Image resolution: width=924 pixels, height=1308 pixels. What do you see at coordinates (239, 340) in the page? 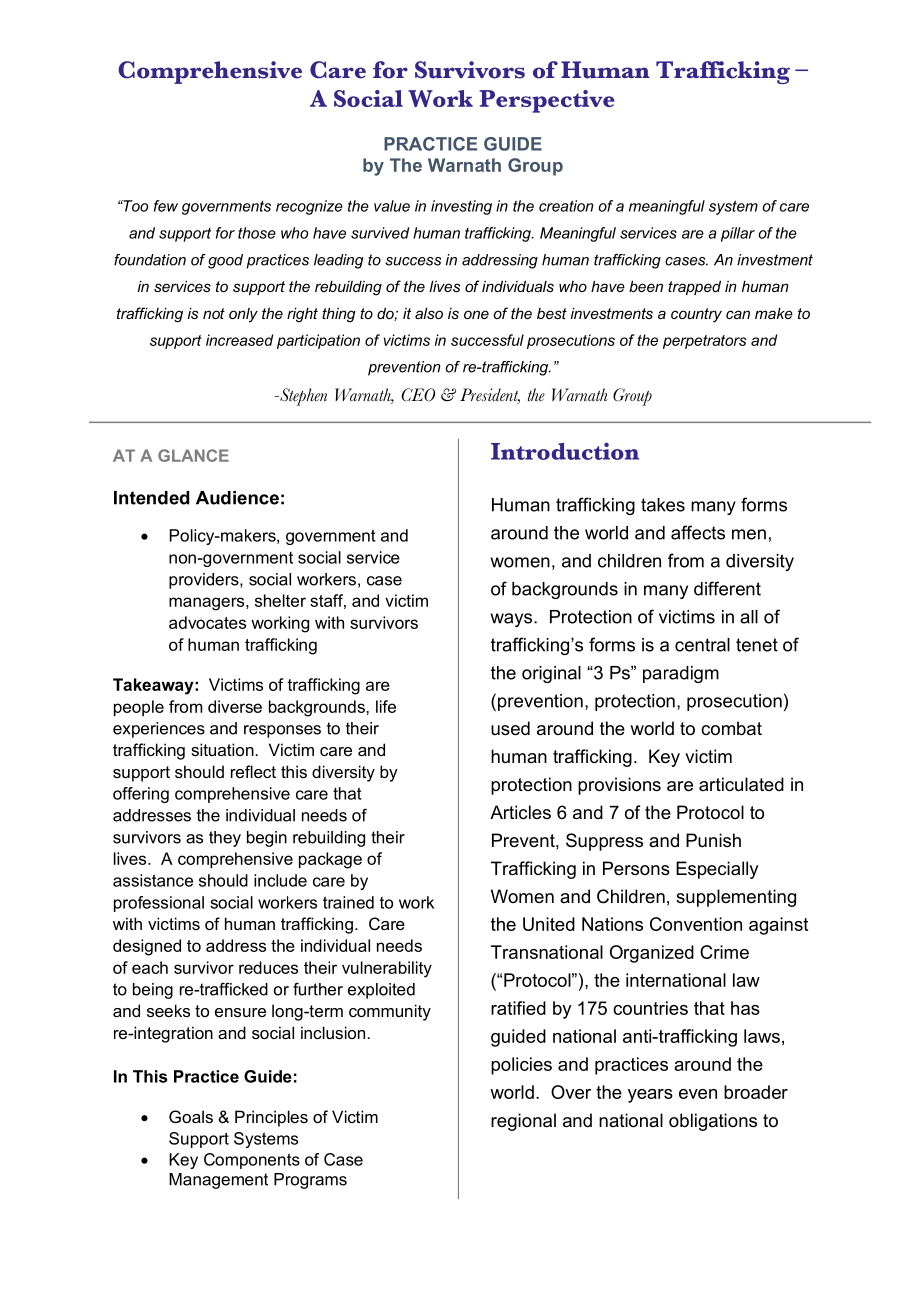
I see `increased` at bounding box center [239, 340].
